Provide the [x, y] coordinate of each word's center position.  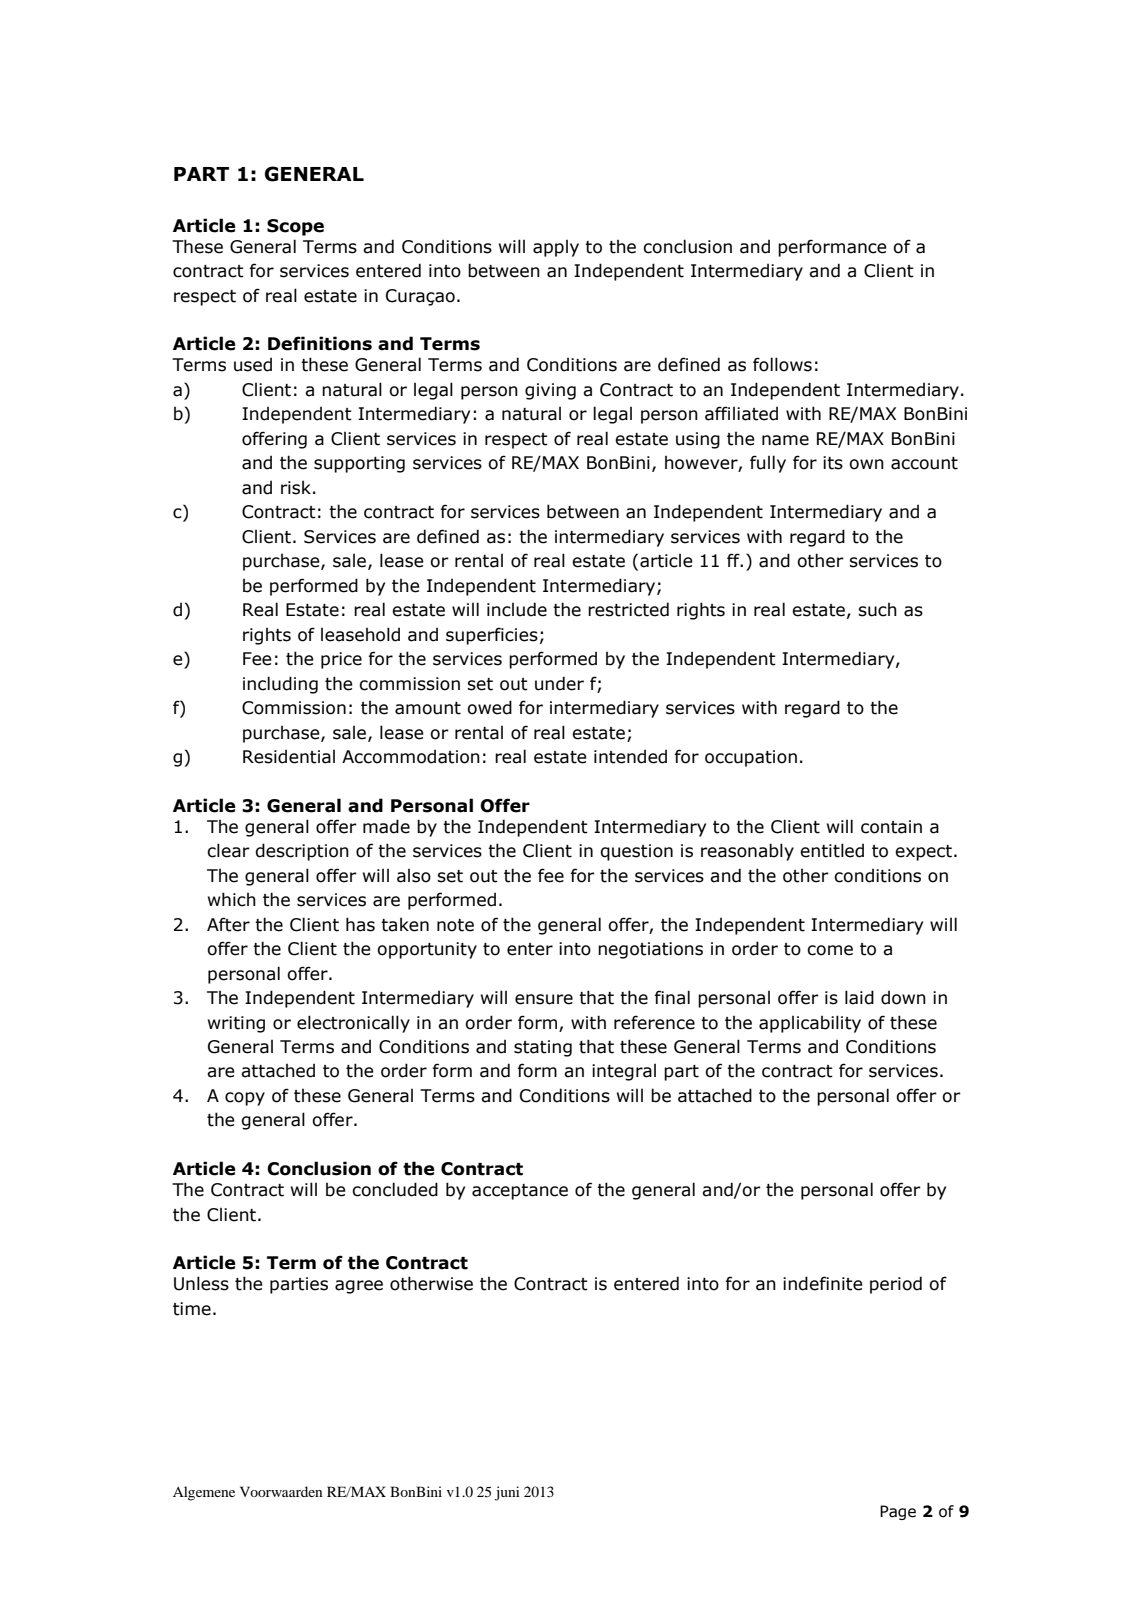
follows [782, 364]
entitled [832, 850]
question [636, 852]
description [302, 852]
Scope [295, 227]
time [192, 1309]
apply [556, 248]
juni [507, 1493]
